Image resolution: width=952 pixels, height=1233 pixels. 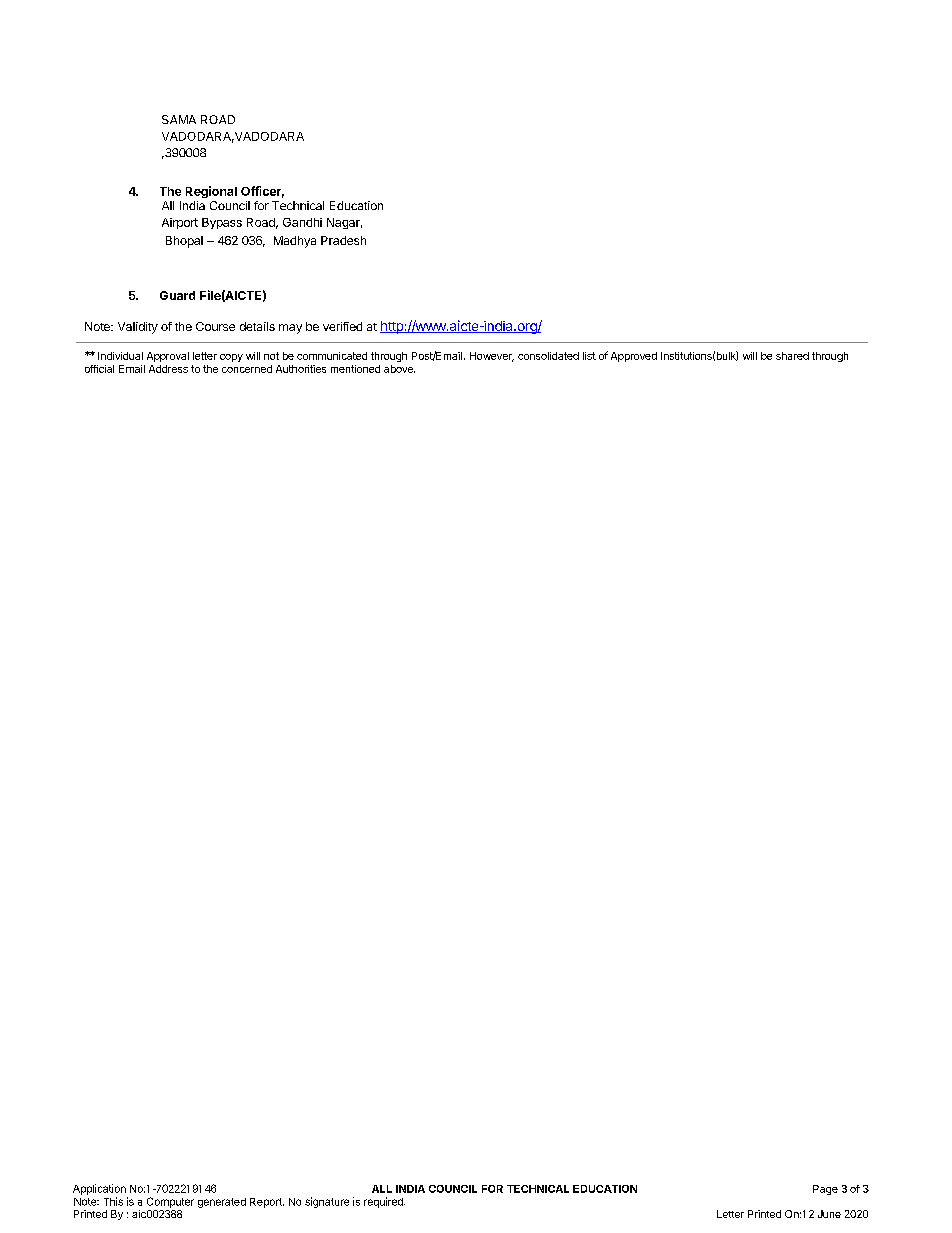 What do you see at coordinates (343, 240) in the document?
I see `Pradesh` at bounding box center [343, 240].
